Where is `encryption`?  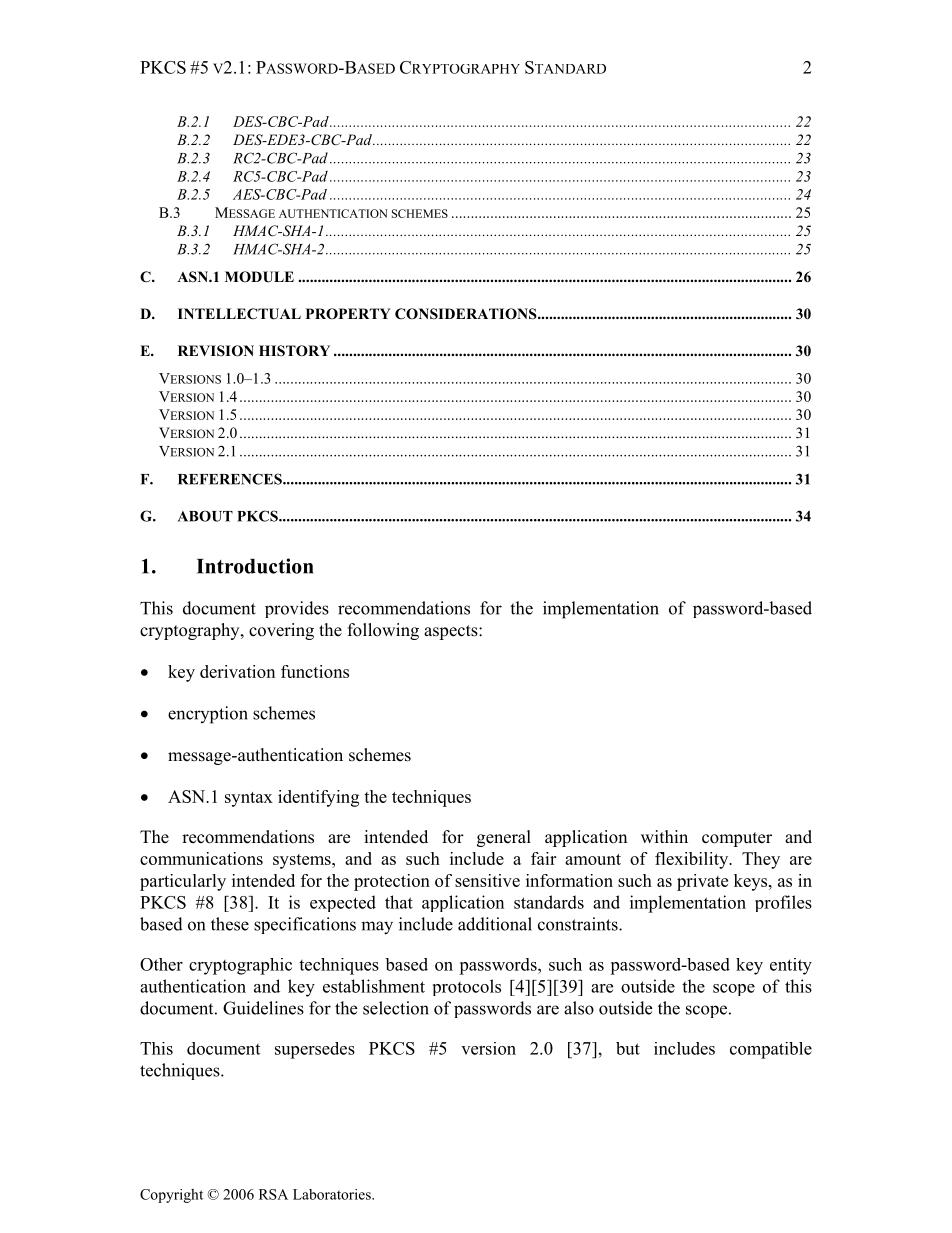
encryption is located at coordinates (208, 715).
